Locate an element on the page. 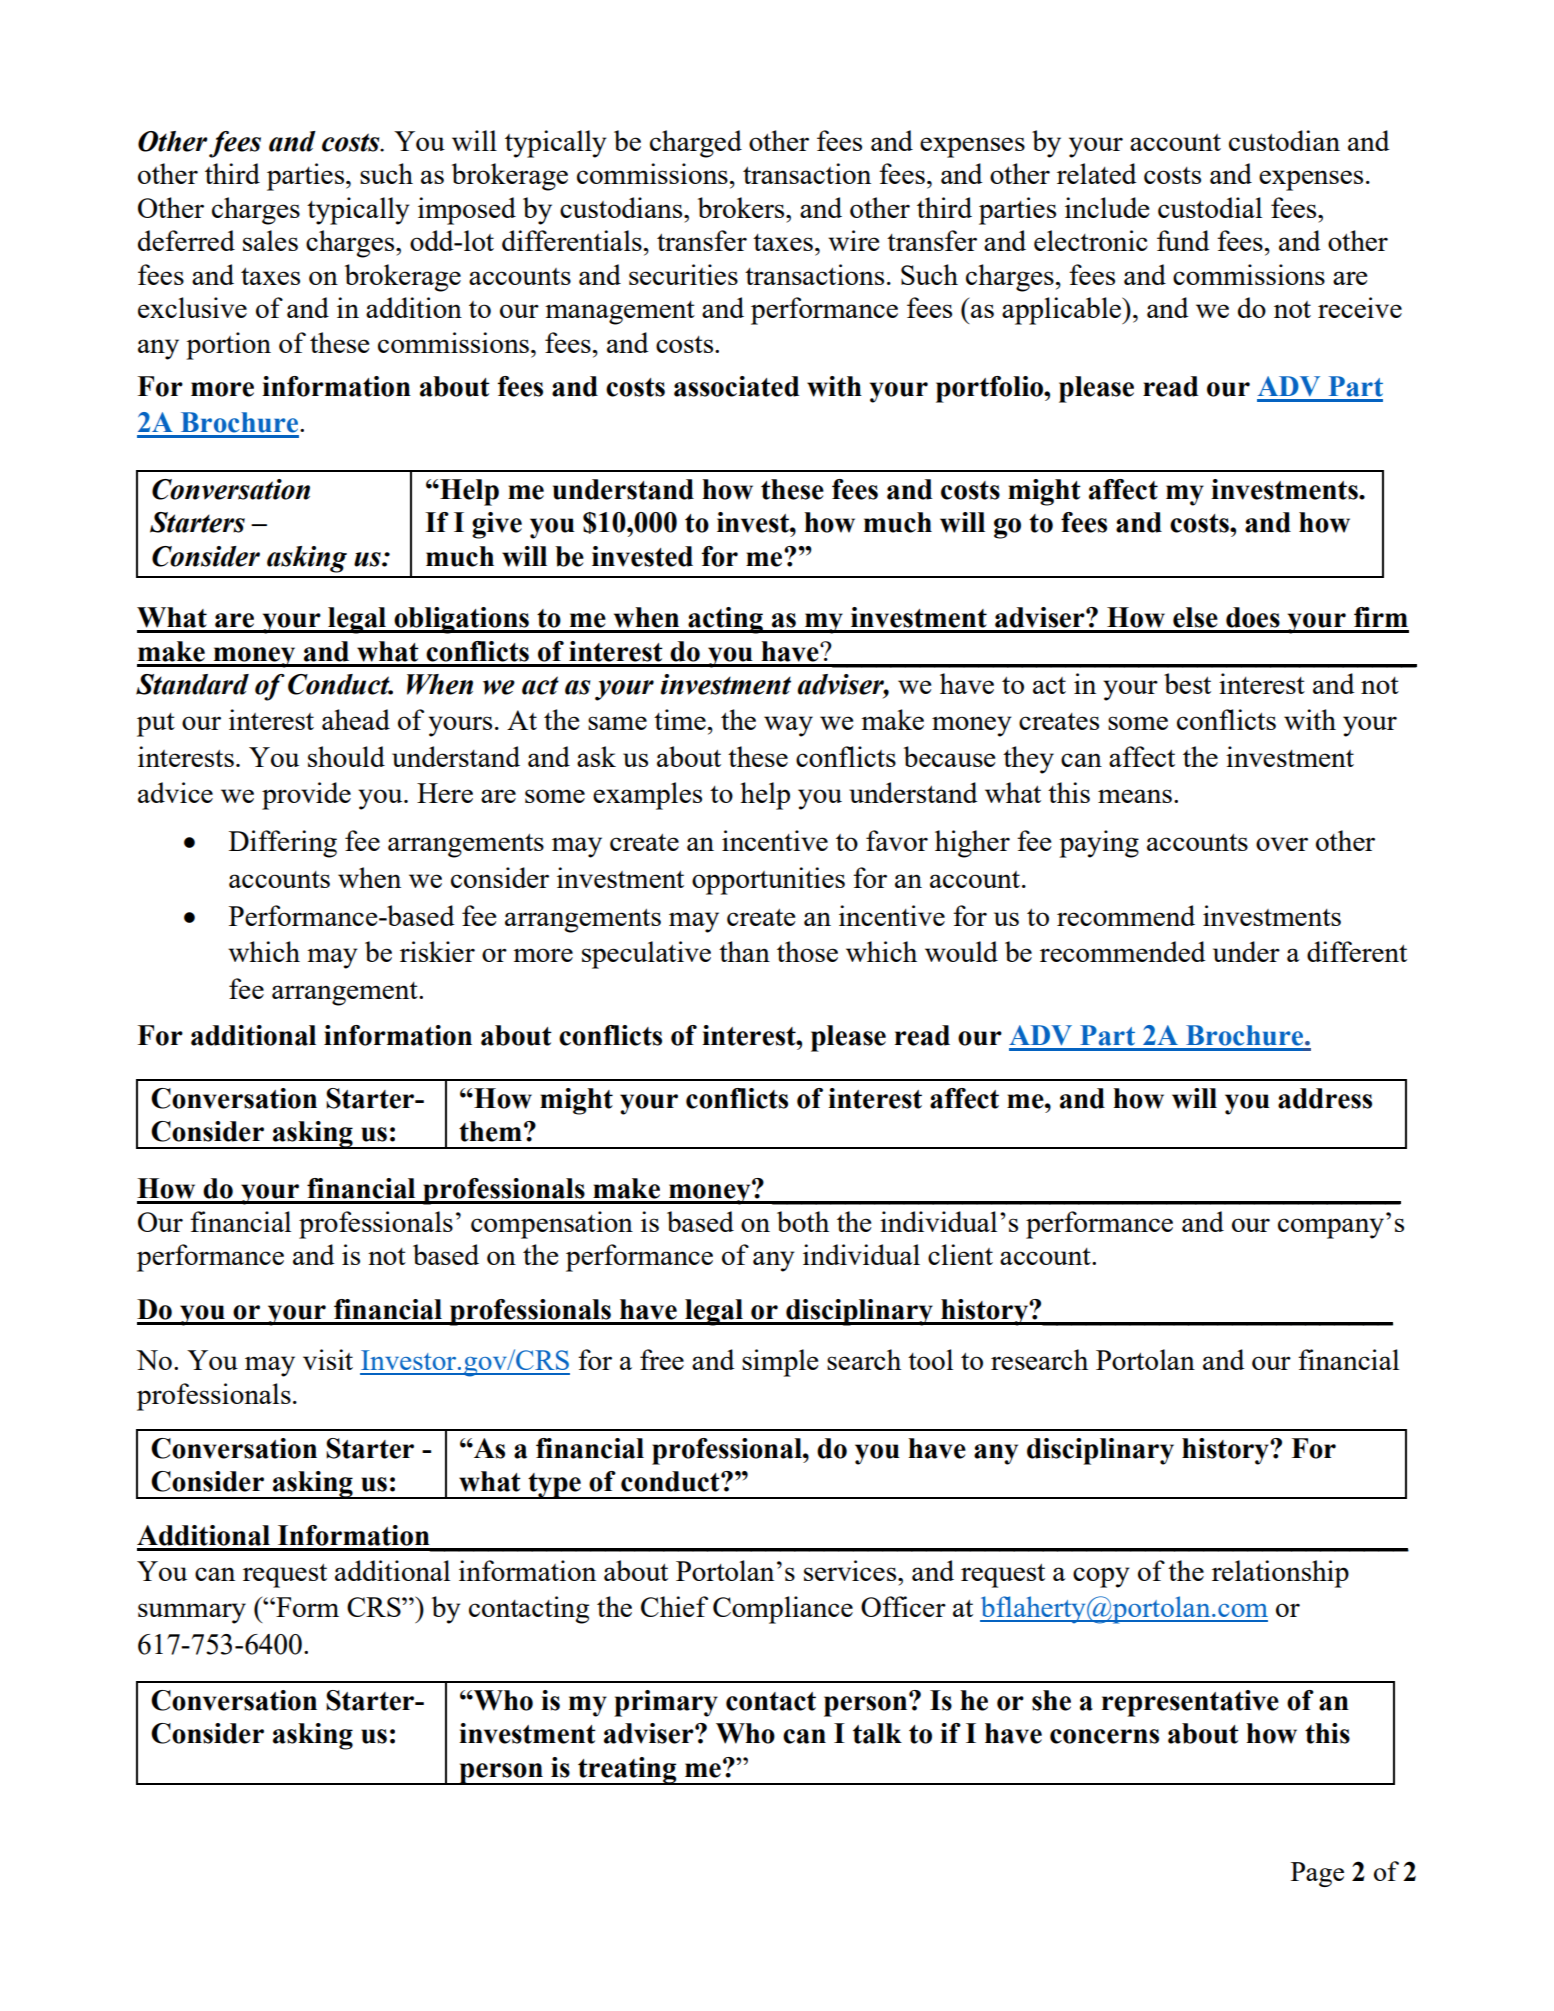 The width and height of the document is (1554, 2011). riskier is located at coordinates (437, 951).
